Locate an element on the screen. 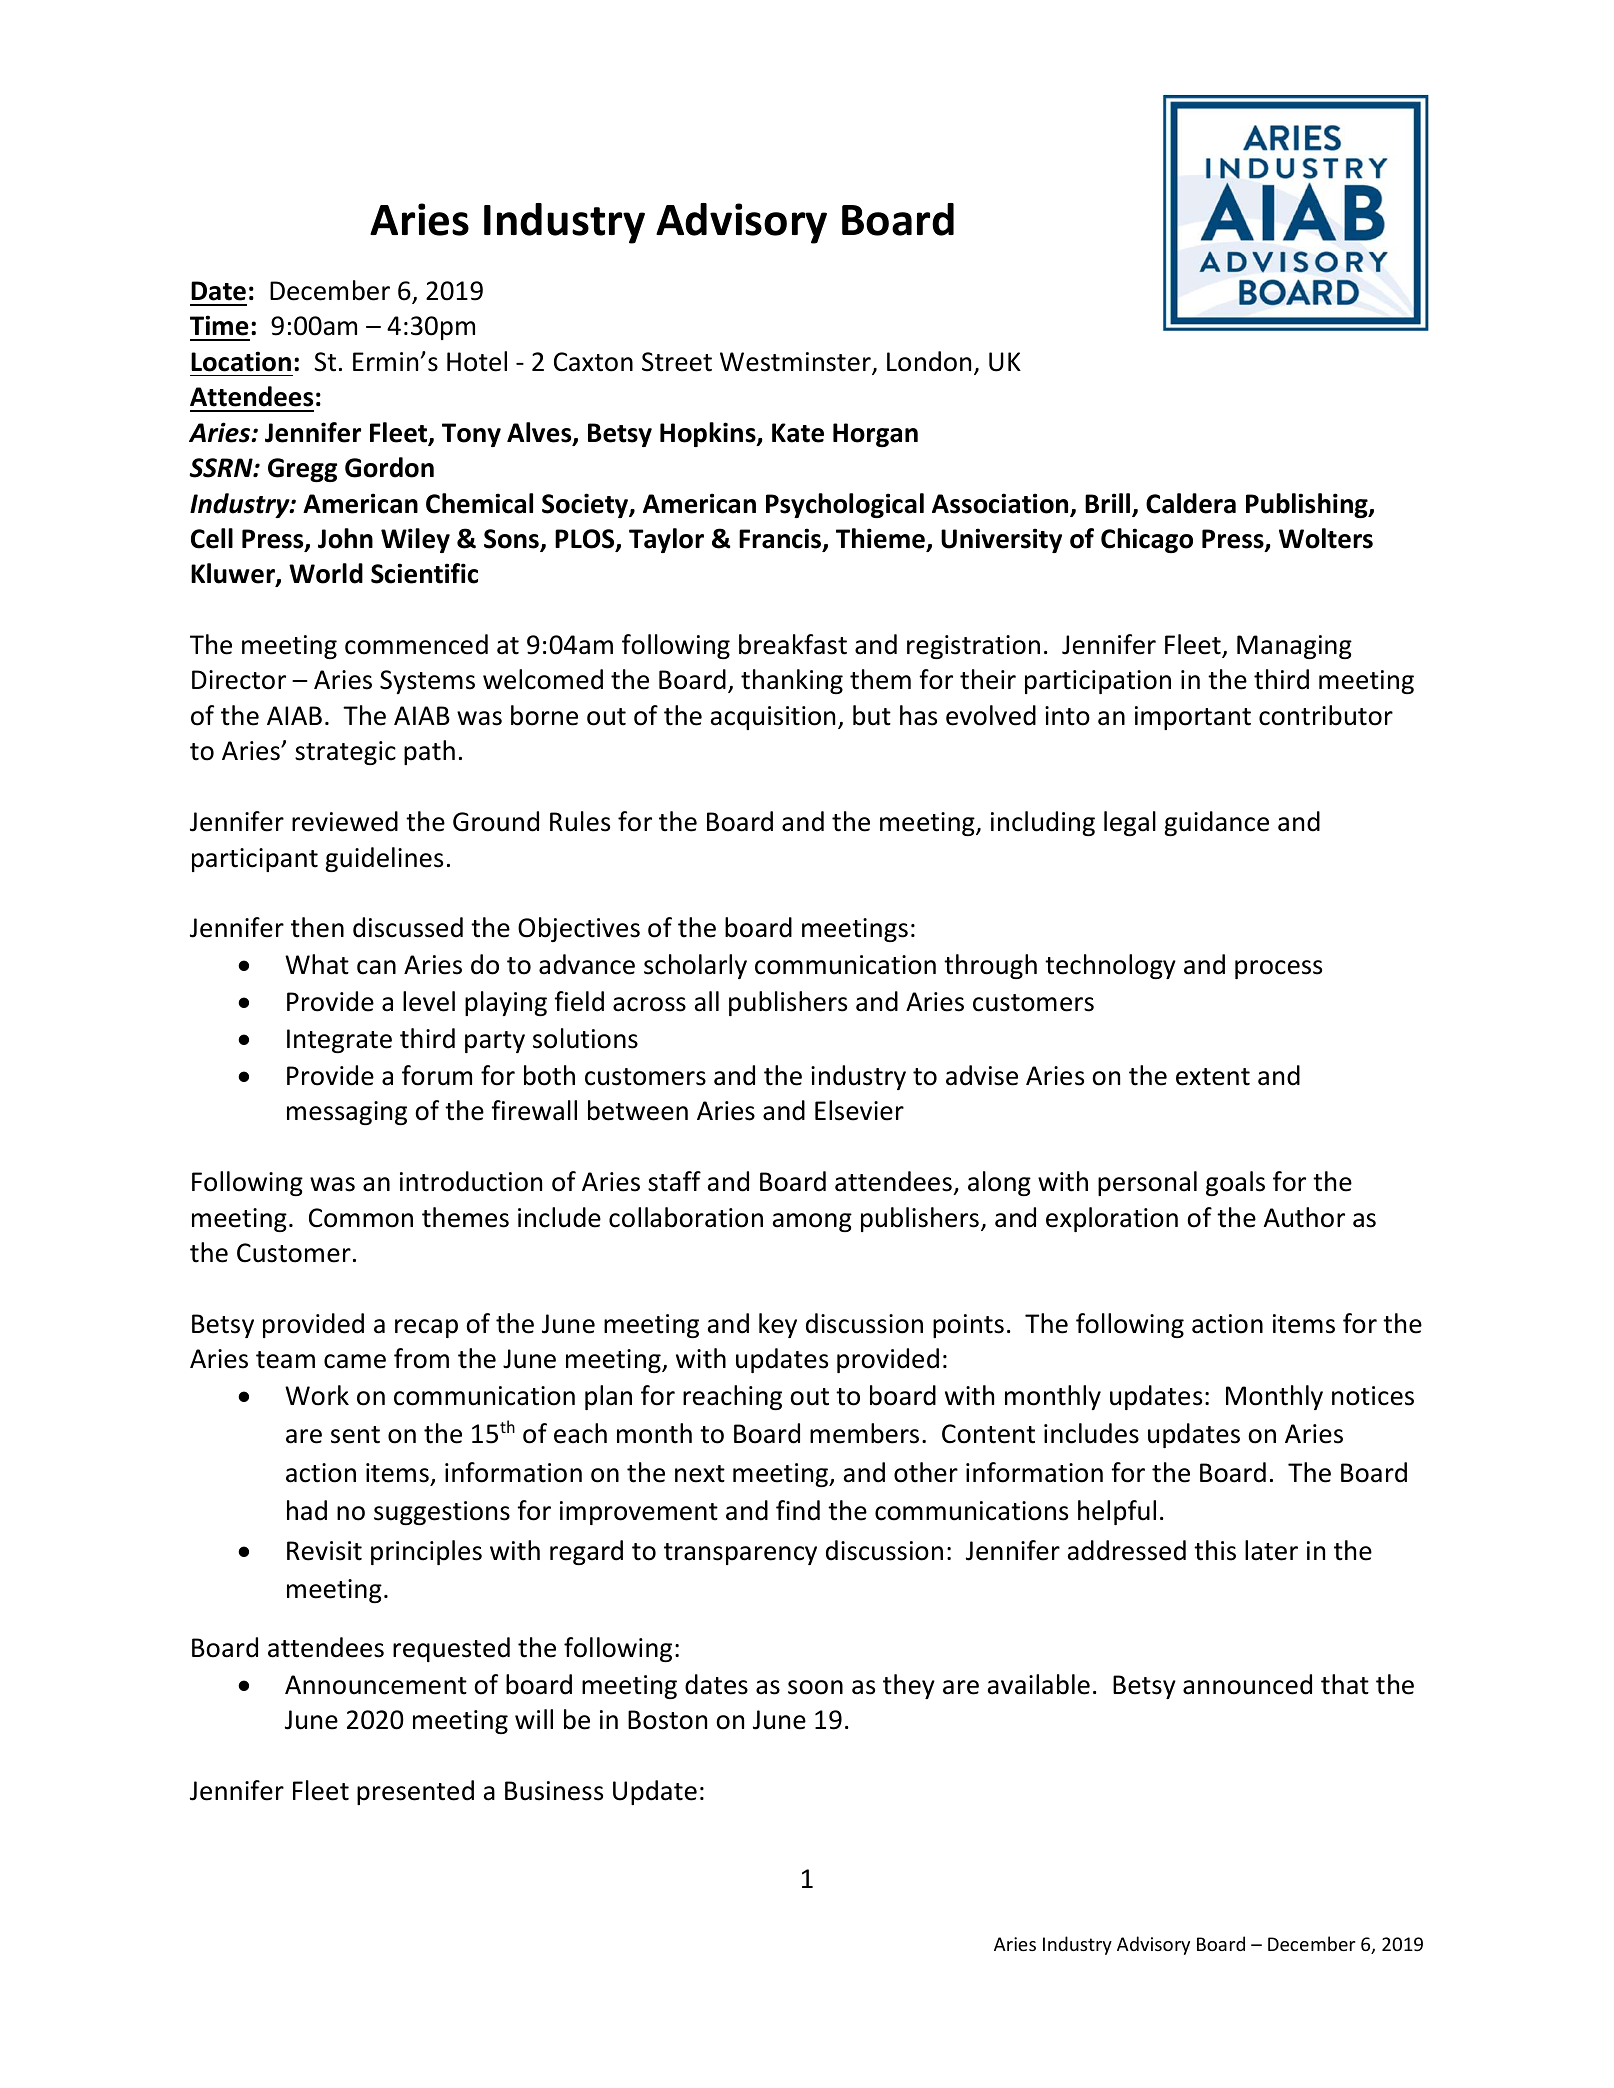  had is located at coordinates (307, 1510).
